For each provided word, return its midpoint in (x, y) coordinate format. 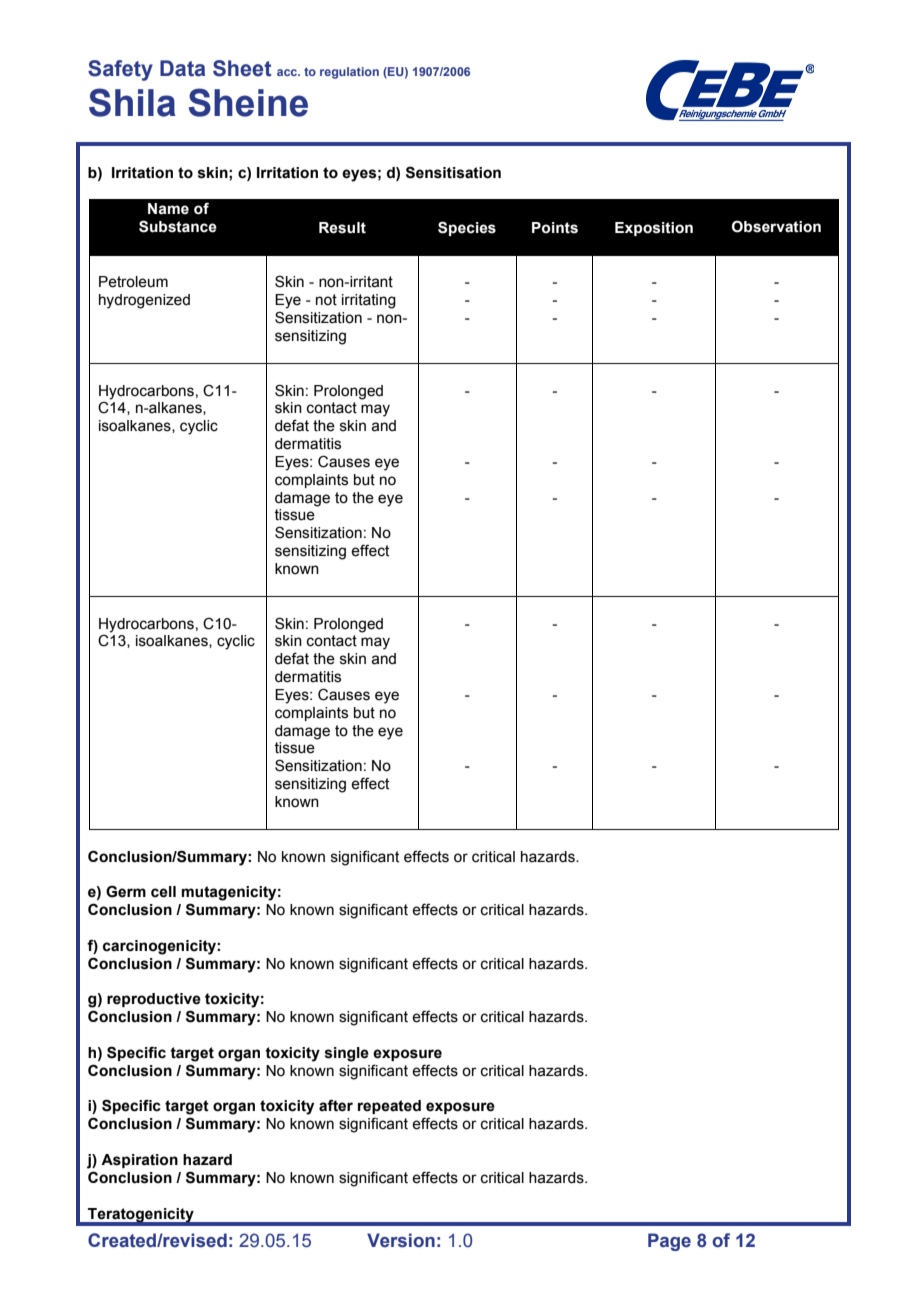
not (326, 300)
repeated (389, 1107)
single (347, 1054)
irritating (369, 301)
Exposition (654, 229)
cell (163, 892)
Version (401, 1240)
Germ (126, 891)
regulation (349, 73)
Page (669, 1242)
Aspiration (139, 1161)
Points (555, 228)
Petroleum (133, 282)
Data (182, 68)
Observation (776, 226)
